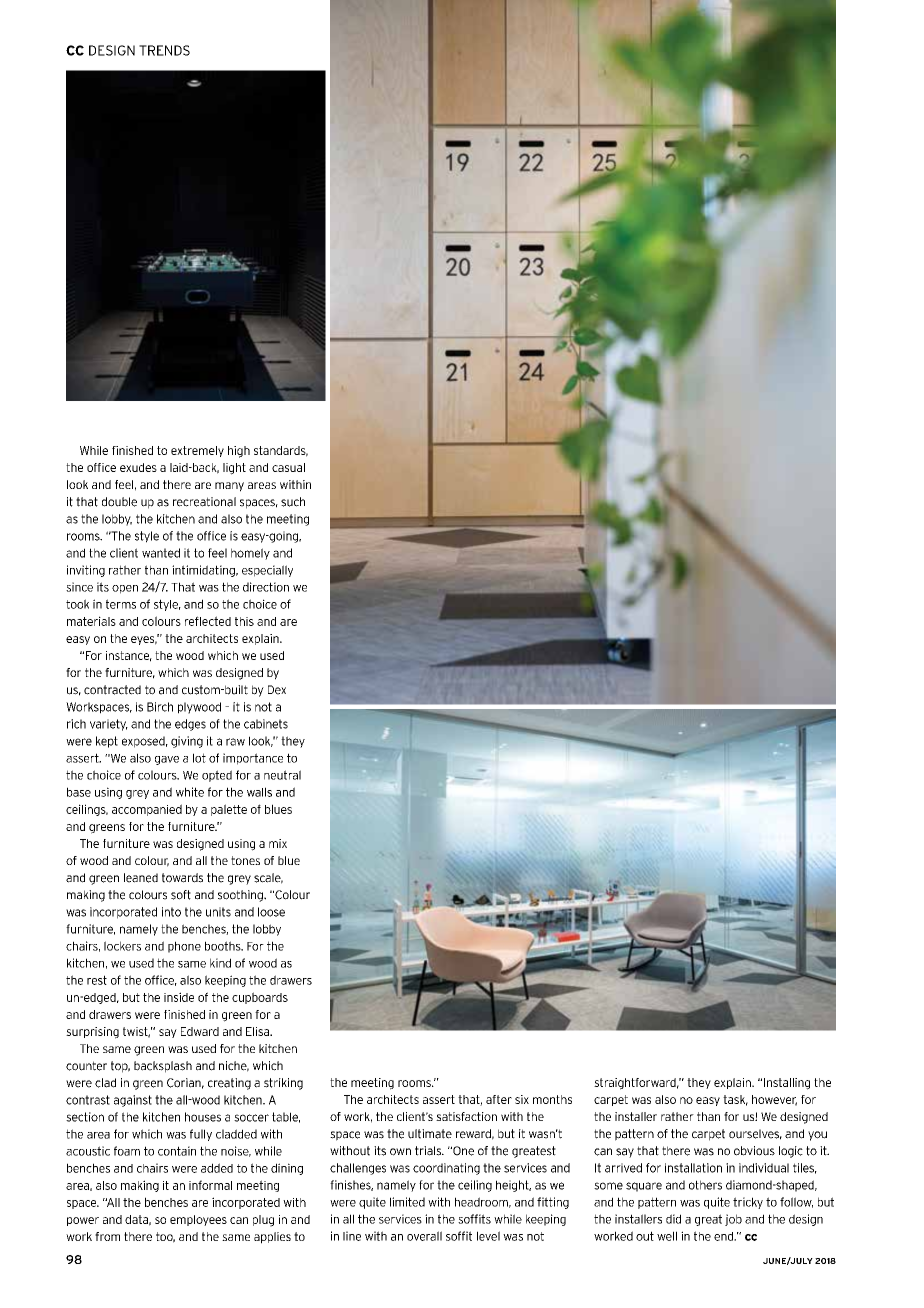 This document has width=924, height=1308. I want to click on tricky, so click(748, 1203).
